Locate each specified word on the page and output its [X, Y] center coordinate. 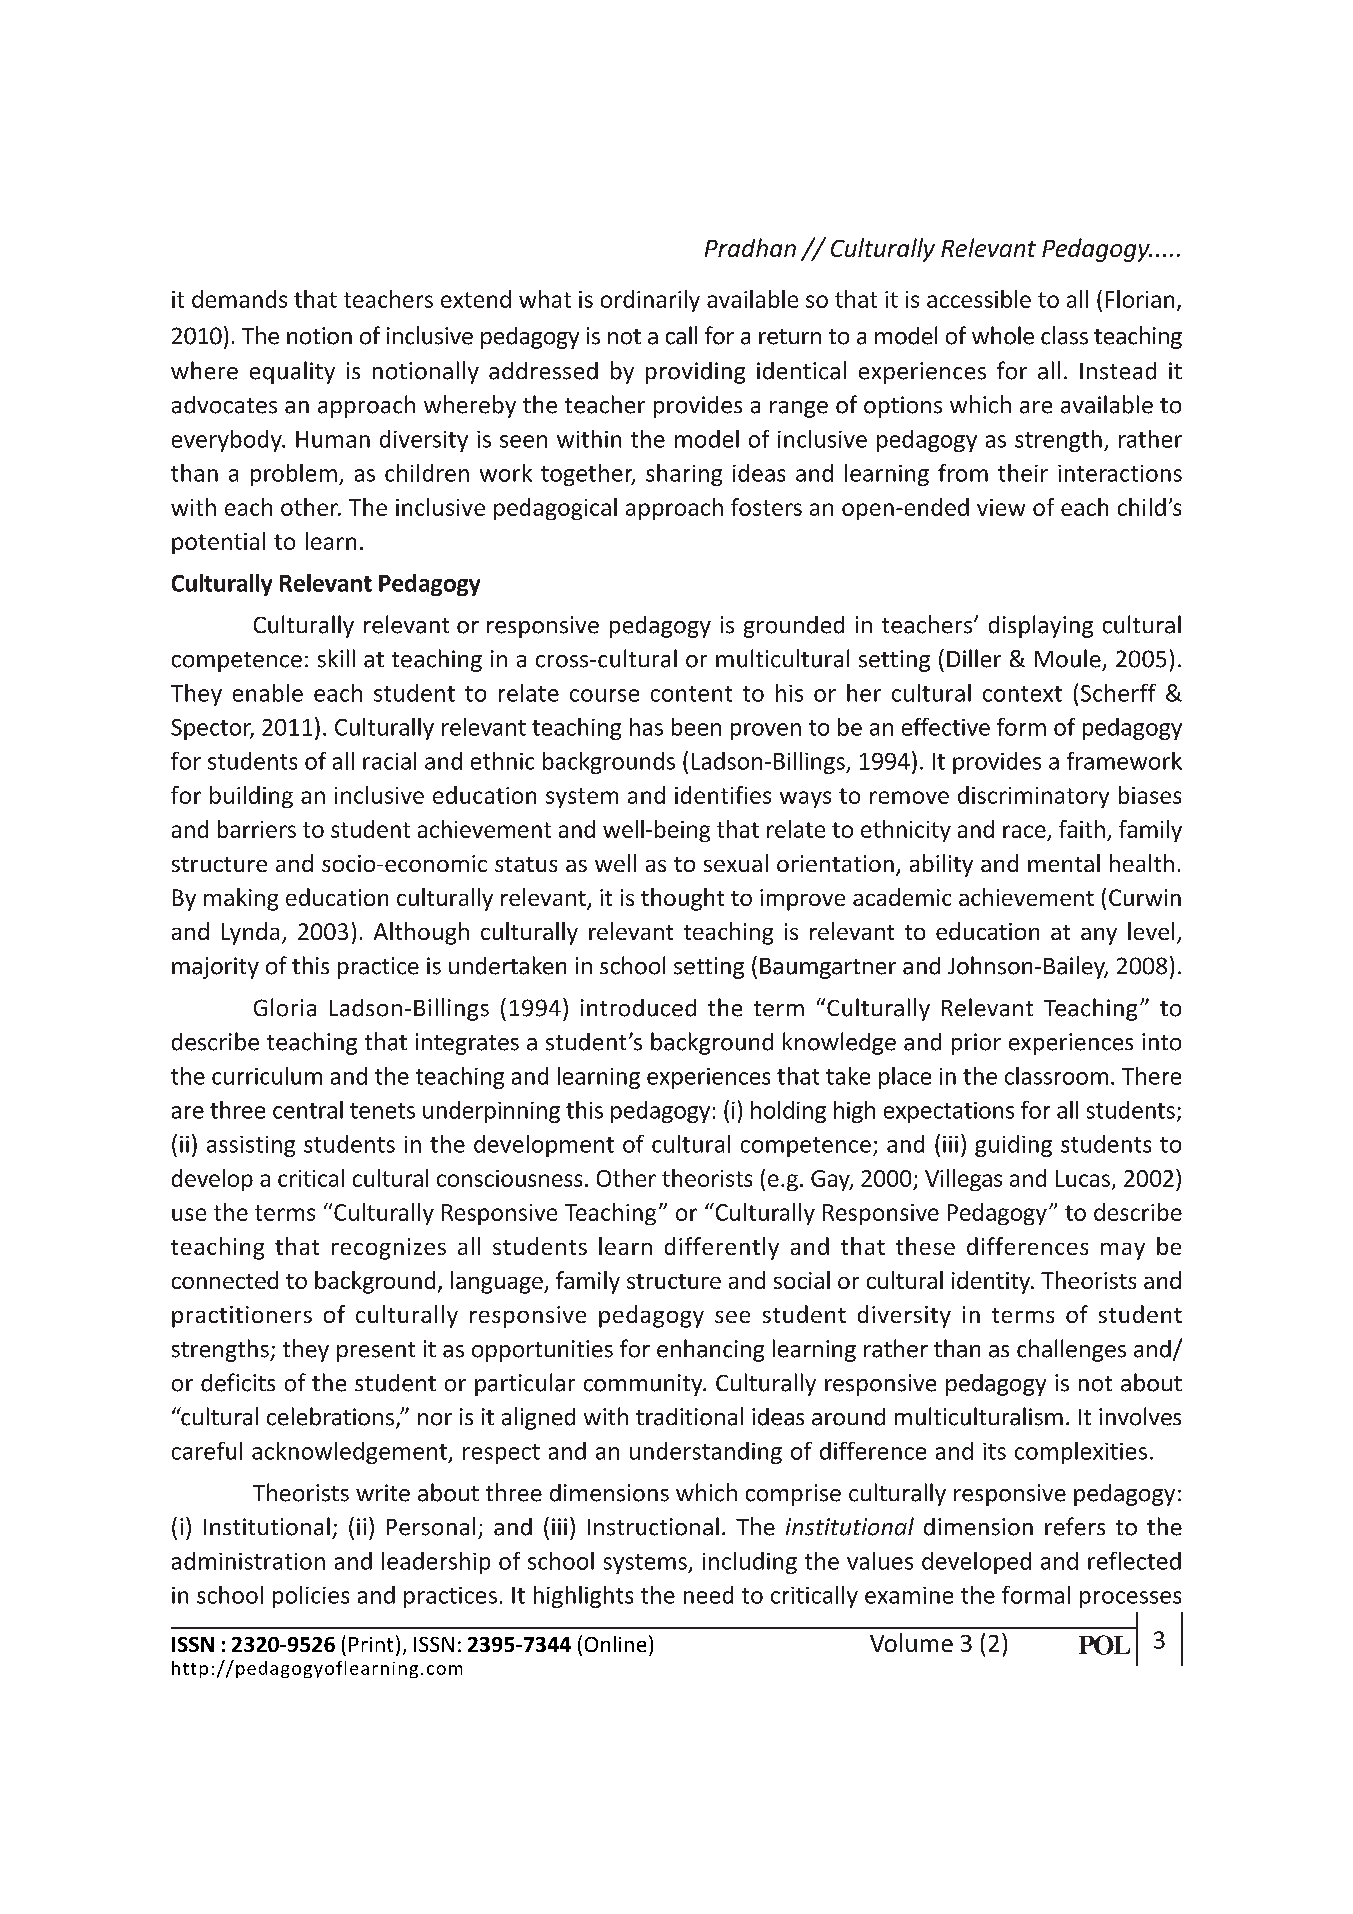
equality [292, 372]
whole [1003, 335]
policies [311, 1597]
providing [695, 373]
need [708, 1595]
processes [1130, 1599]
